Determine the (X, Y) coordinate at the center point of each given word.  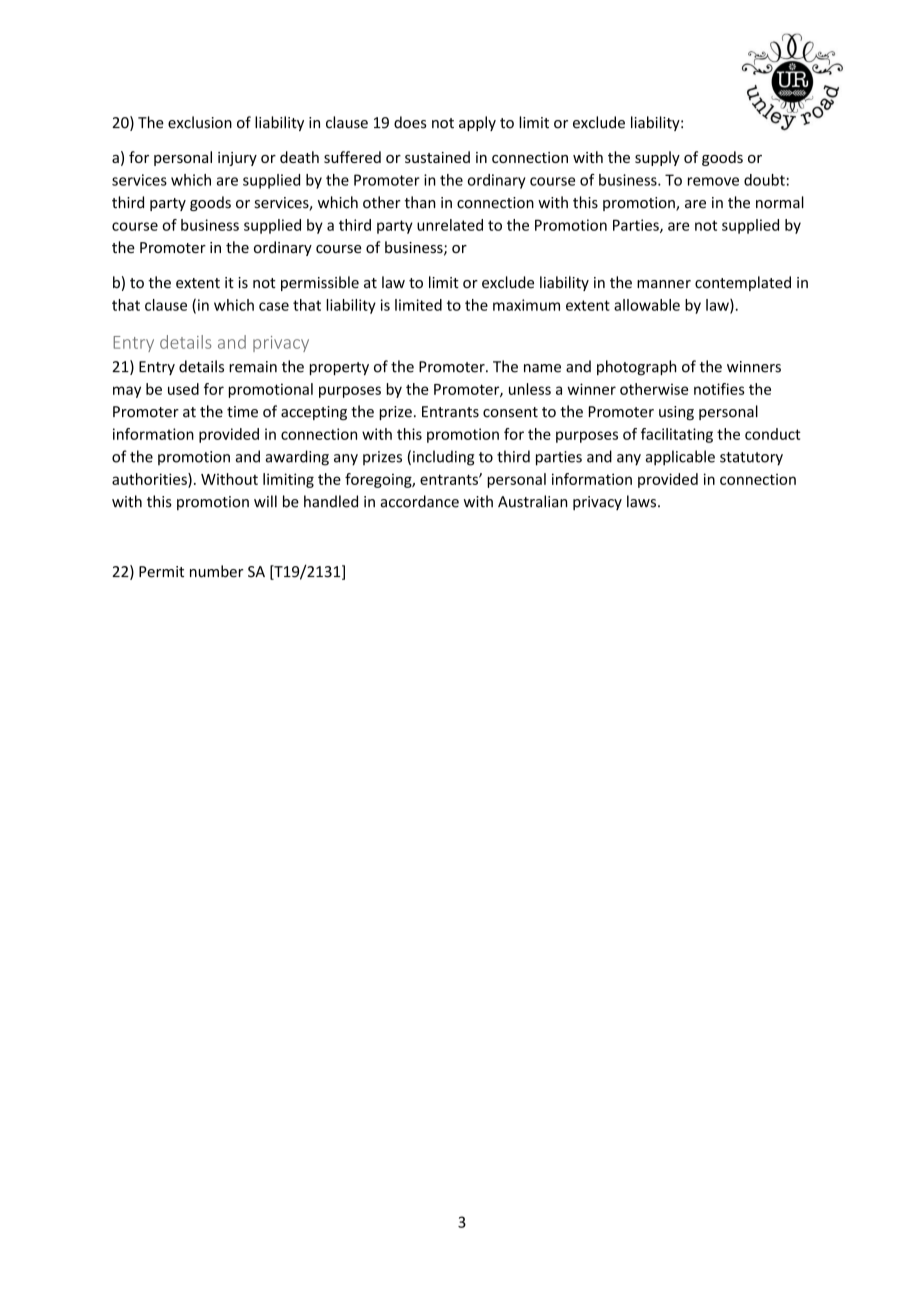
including (443, 458)
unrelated (450, 225)
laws (643, 501)
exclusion (200, 122)
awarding (297, 458)
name (542, 368)
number (217, 571)
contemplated (743, 283)
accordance (420, 501)
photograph (636, 367)
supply (657, 158)
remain (253, 367)
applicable (680, 458)
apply (477, 123)
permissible (320, 283)
